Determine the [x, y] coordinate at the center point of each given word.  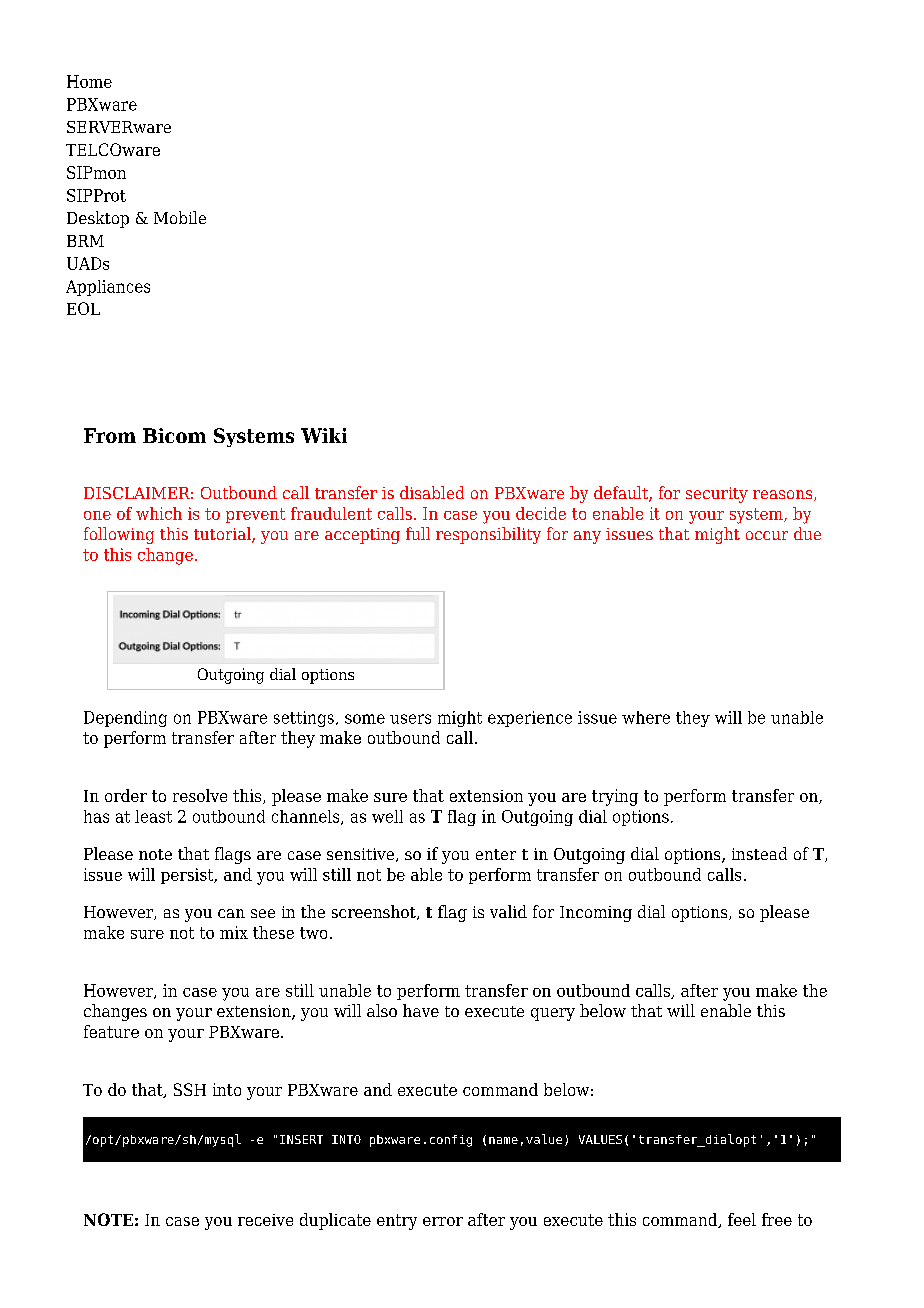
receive [265, 1220]
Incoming [596, 914]
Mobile [180, 217]
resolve [200, 795]
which [159, 513]
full [418, 533]
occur [767, 535]
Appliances [108, 288]
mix [234, 932]
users [410, 719]
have [421, 1010]
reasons [784, 495]
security [717, 495]
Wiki [324, 435]
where [646, 717]
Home [89, 81]
